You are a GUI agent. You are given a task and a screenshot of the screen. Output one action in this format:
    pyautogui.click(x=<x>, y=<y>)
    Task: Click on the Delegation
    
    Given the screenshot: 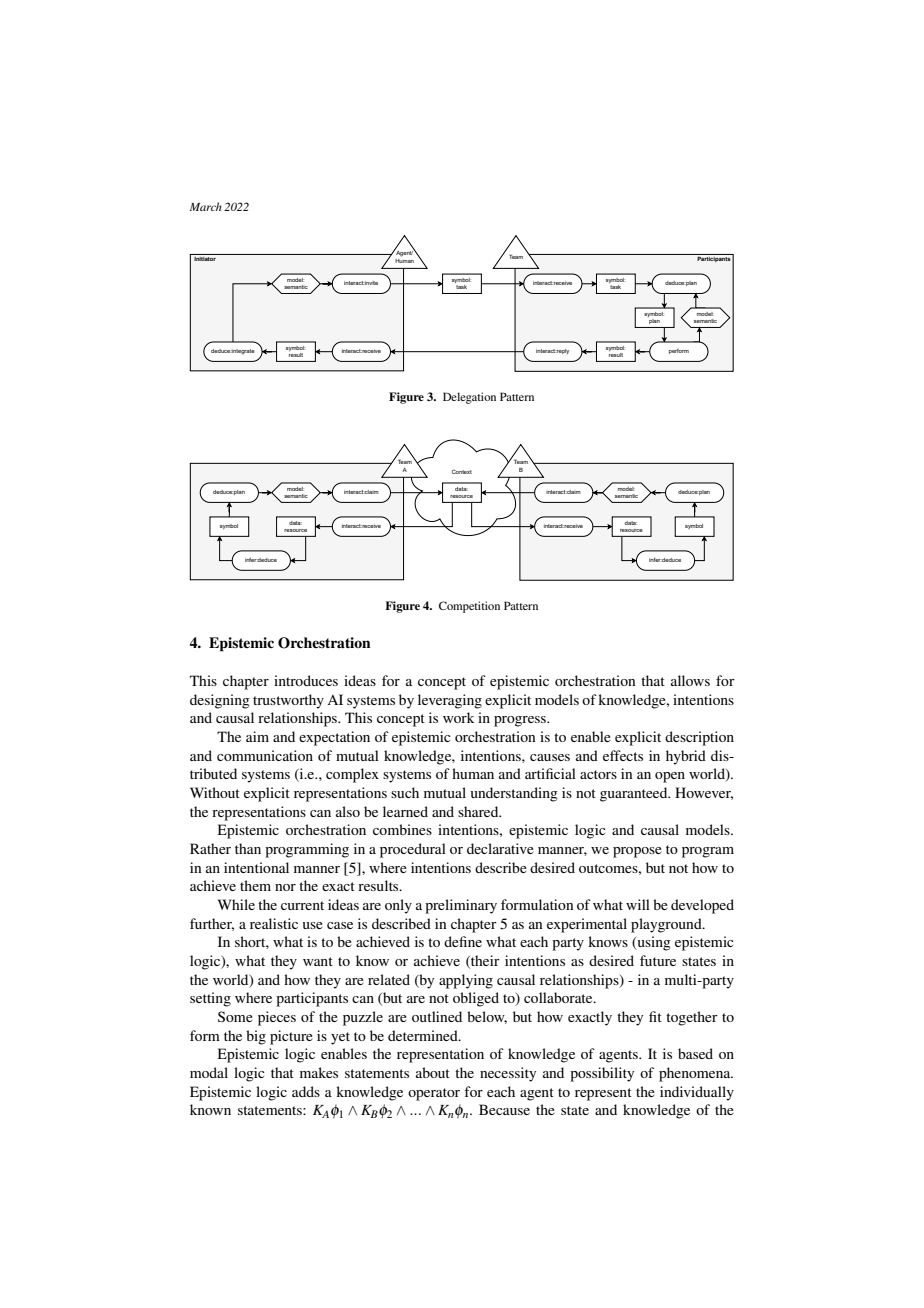 What is the action you would take?
    pyautogui.click(x=469, y=398)
